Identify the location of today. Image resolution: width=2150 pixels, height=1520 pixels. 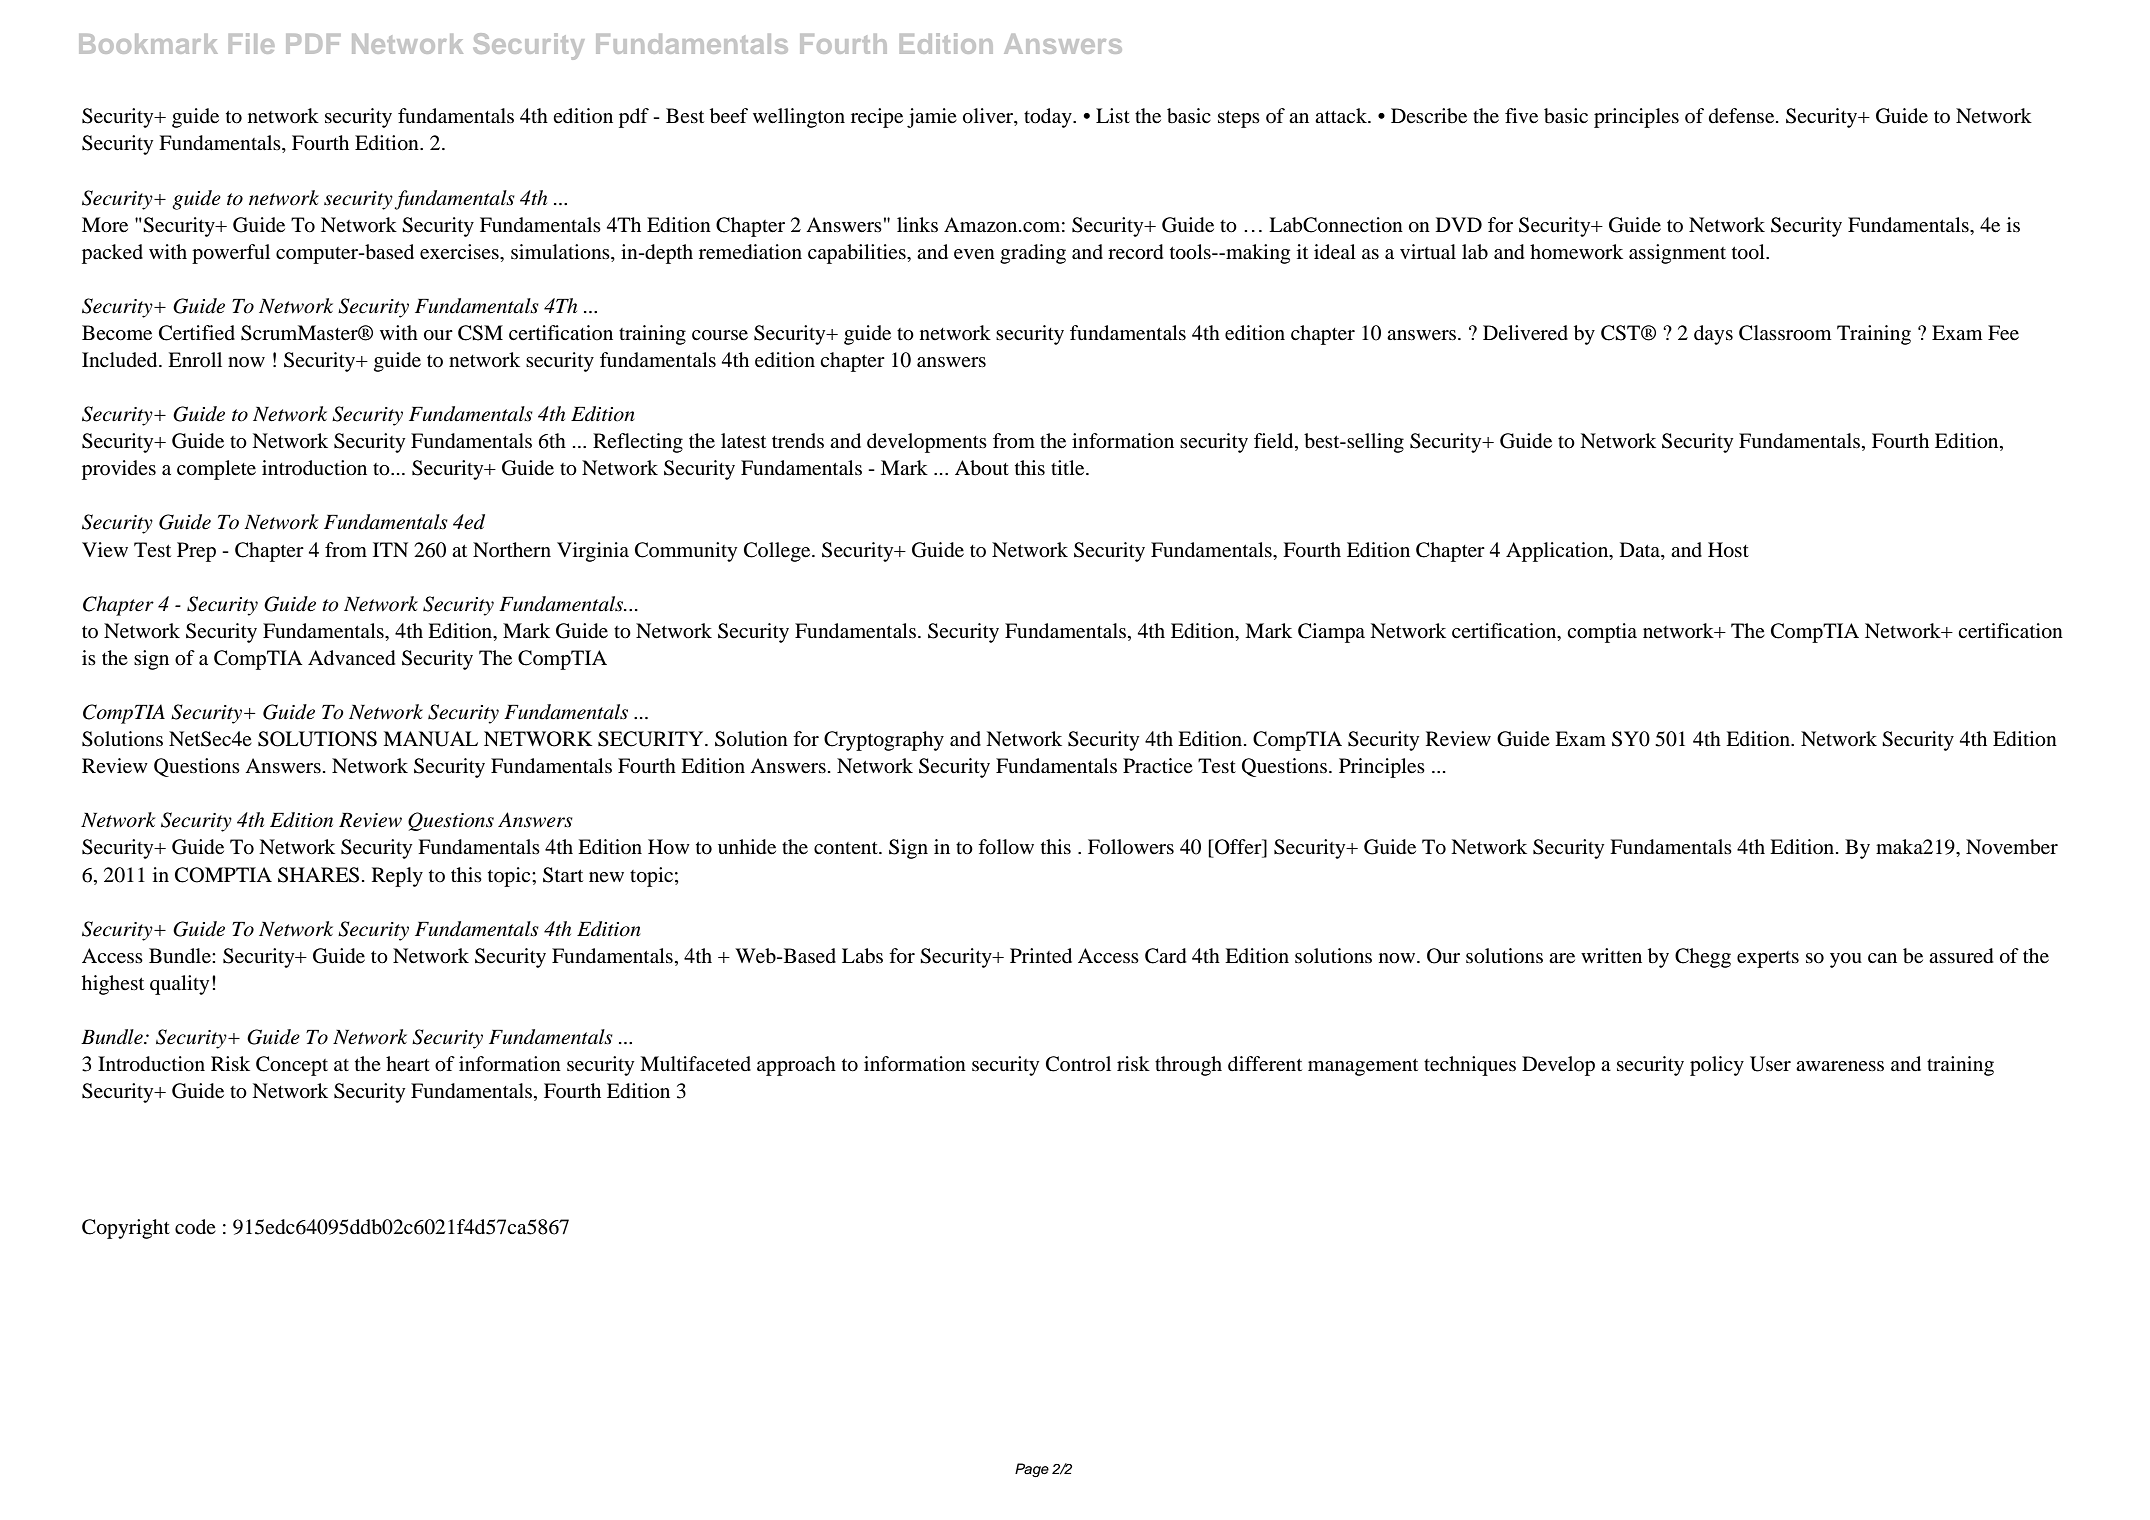
(1049, 118).
